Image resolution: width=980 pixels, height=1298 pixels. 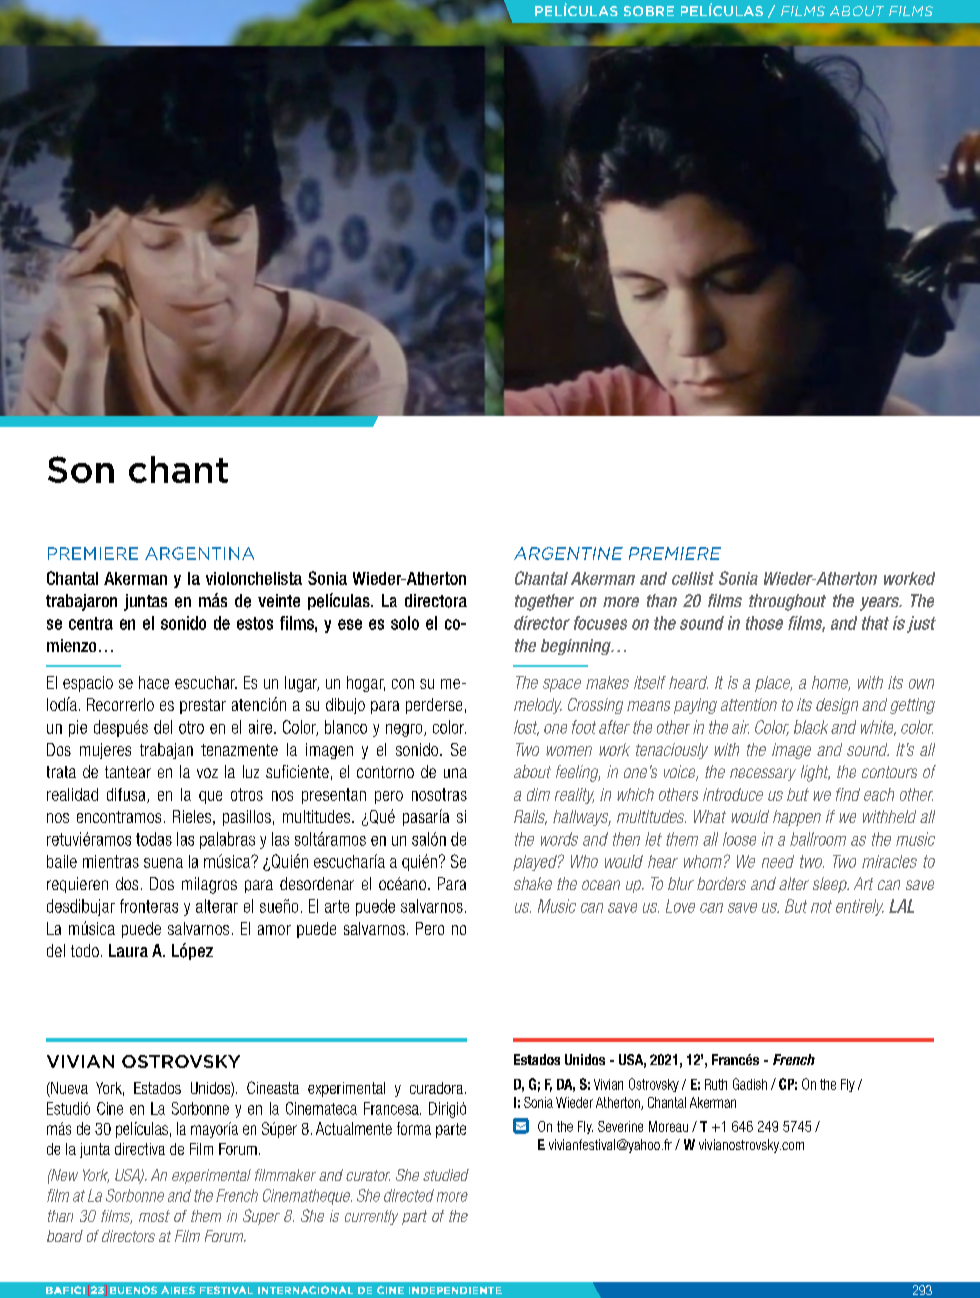 I want to click on Ruth, so click(x=716, y=1084).
